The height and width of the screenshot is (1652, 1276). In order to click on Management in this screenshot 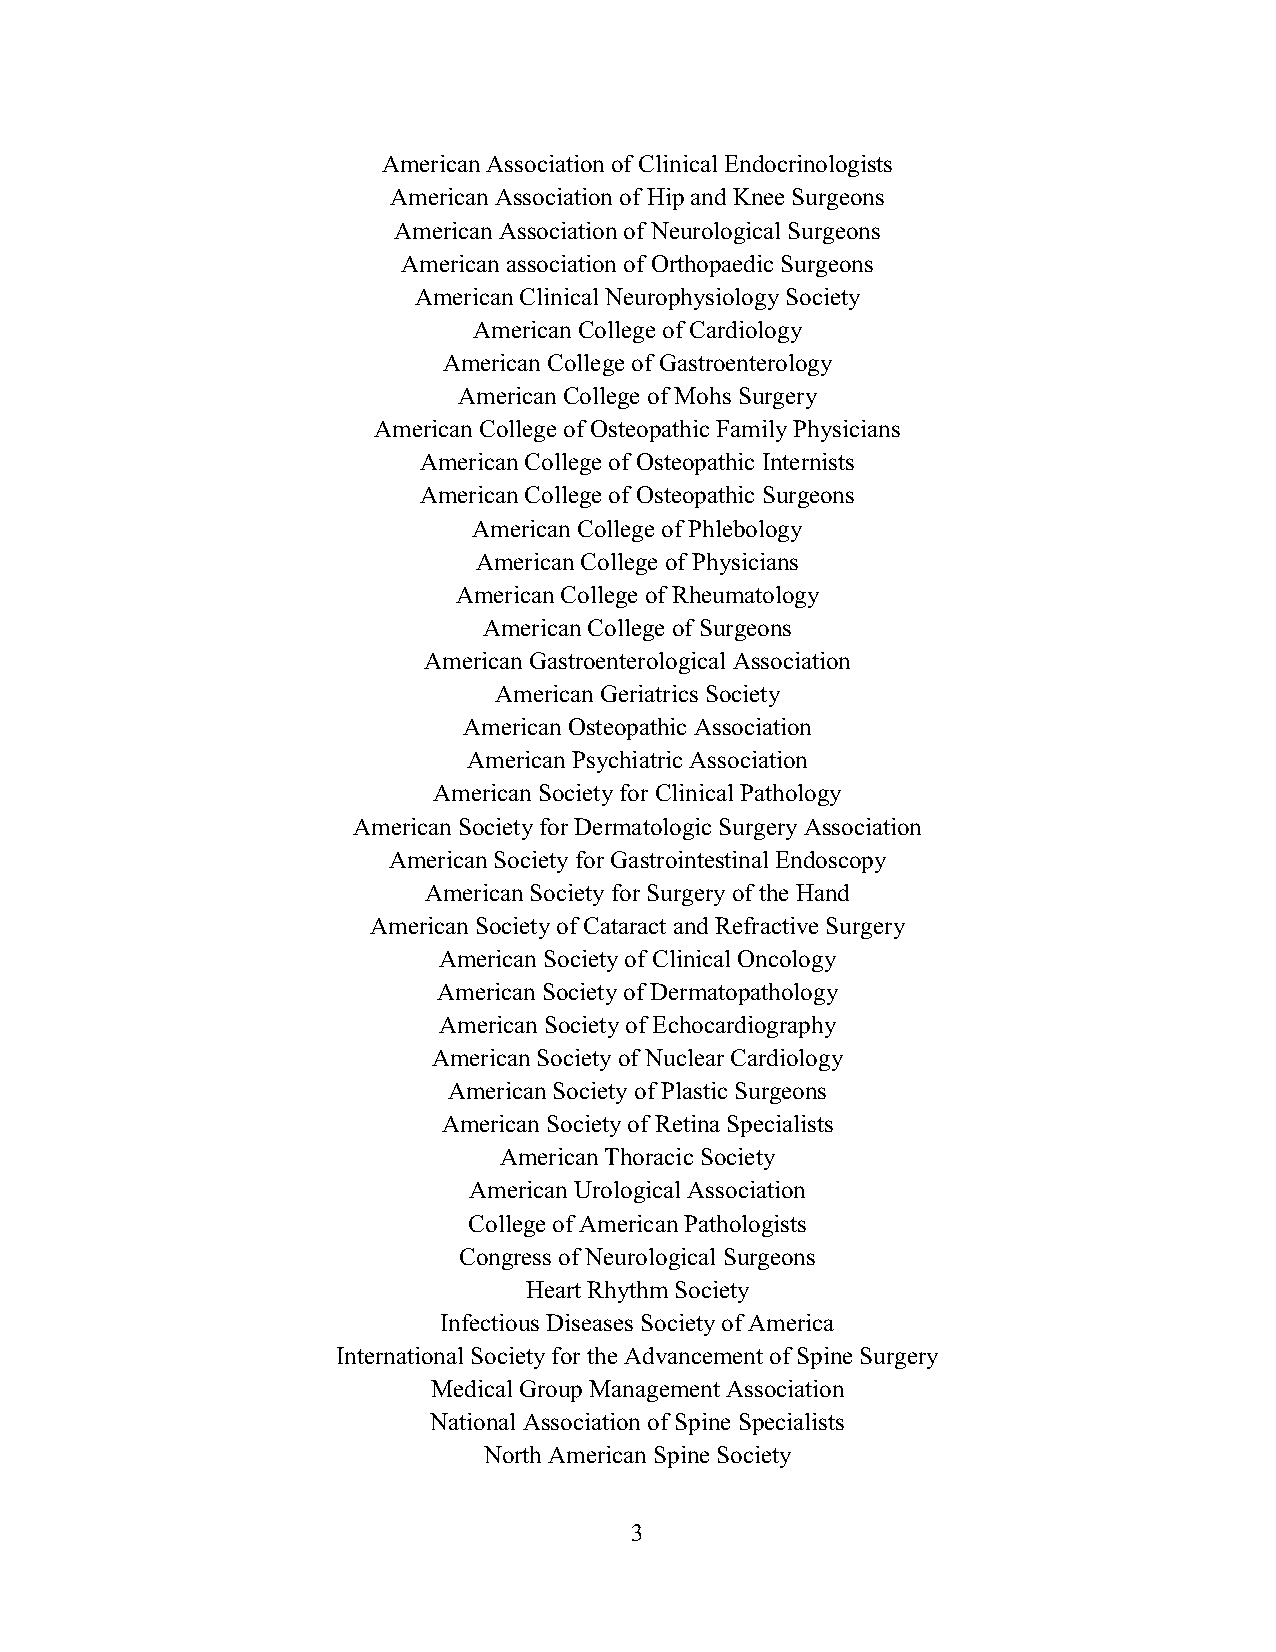, I will do `click(654, 1391)`.
